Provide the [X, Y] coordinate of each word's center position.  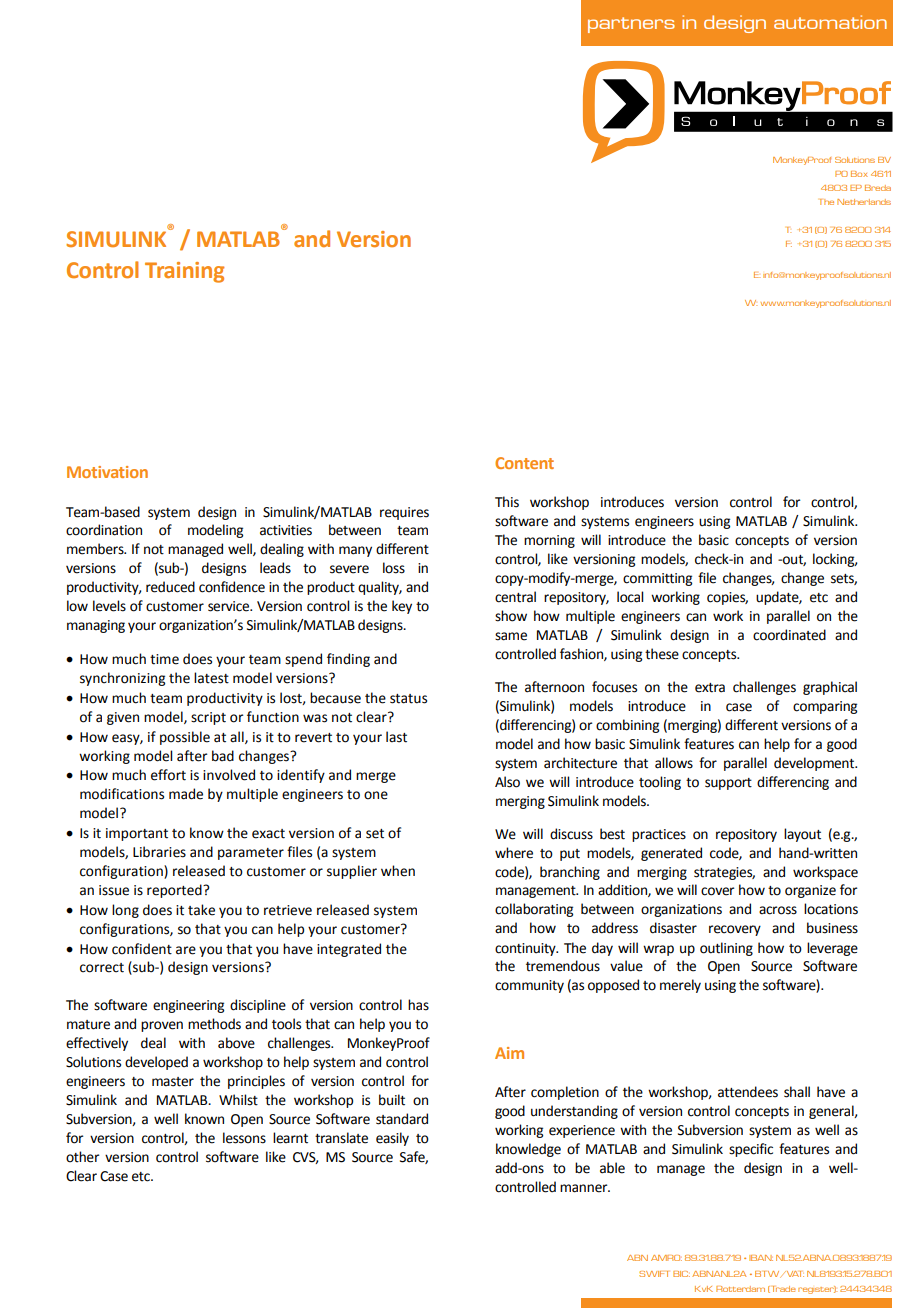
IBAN [761, 1258]
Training [184, 272]
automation [830, 22]
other [83, 1157]
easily [392, 1139]
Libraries [159, 852]
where [514, 853]
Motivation [107, 472]
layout [802, 835]
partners [631, 25]
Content [524, 463]
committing [657, 579]
